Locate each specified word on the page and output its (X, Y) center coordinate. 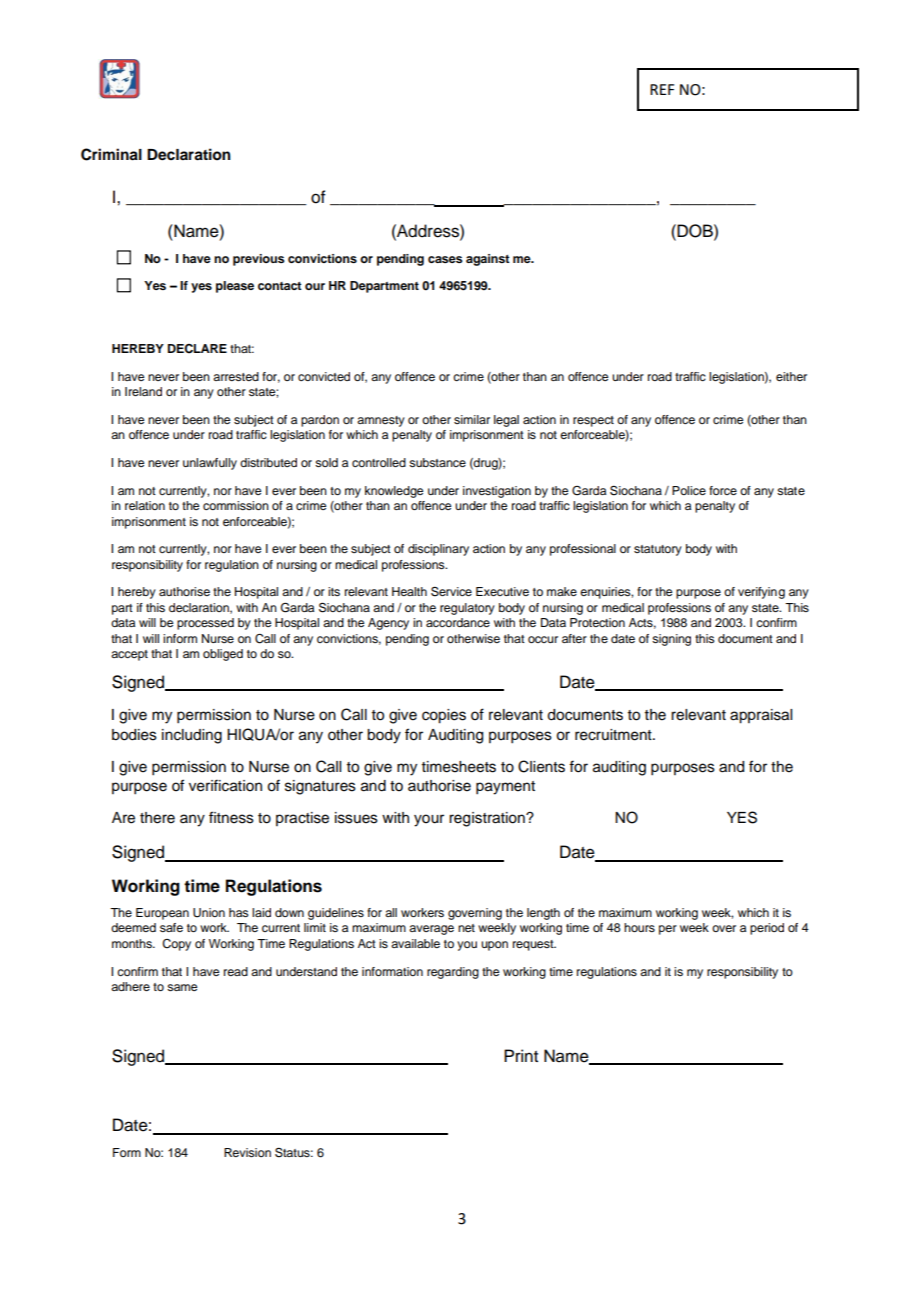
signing (671, 640)
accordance (458, 622)
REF (662, 89)
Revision (247, 1152)
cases (445, 259)
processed (205, 624)
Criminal (111, 154)
